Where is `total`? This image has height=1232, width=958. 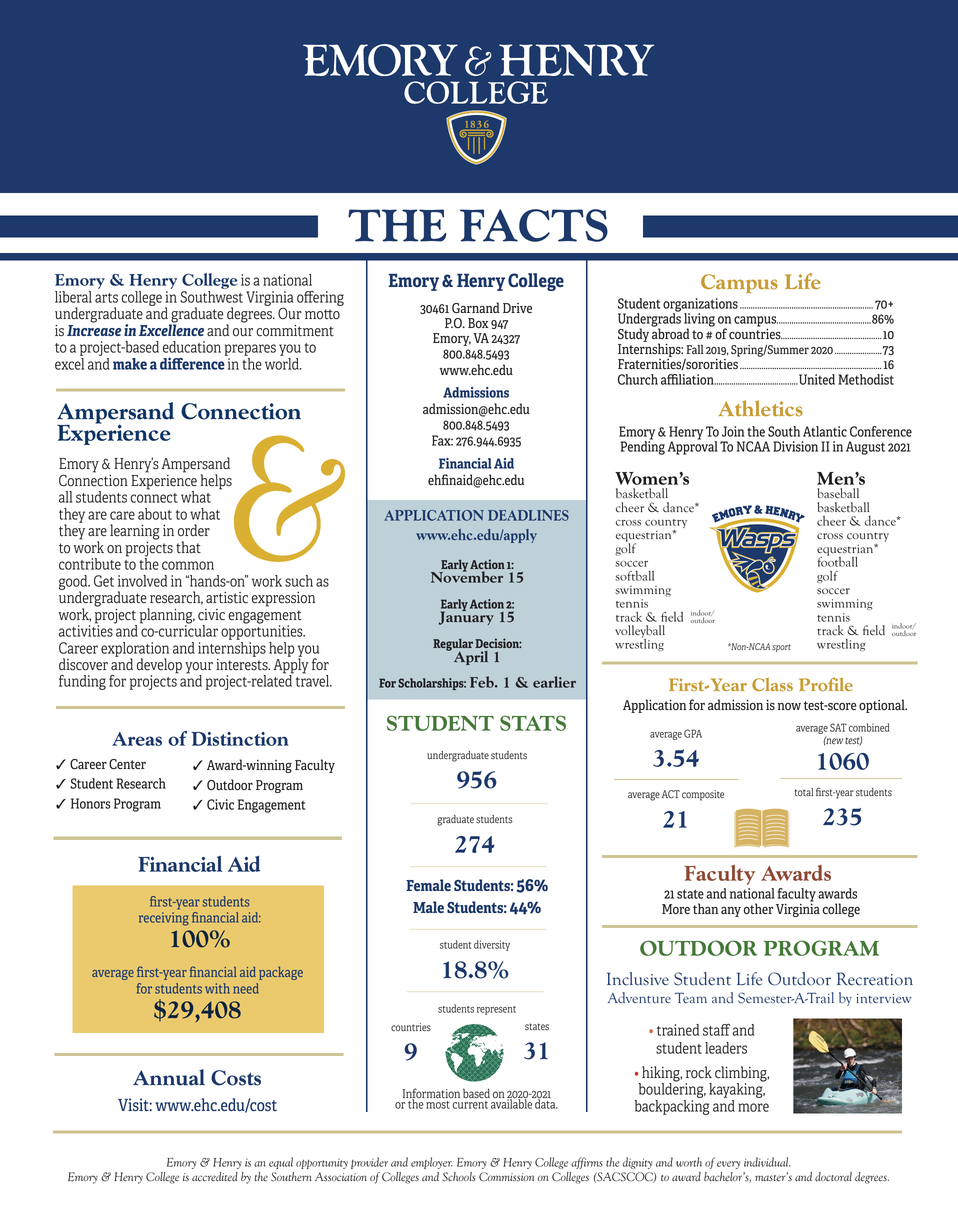 total is located at coordinates (804, 792).
